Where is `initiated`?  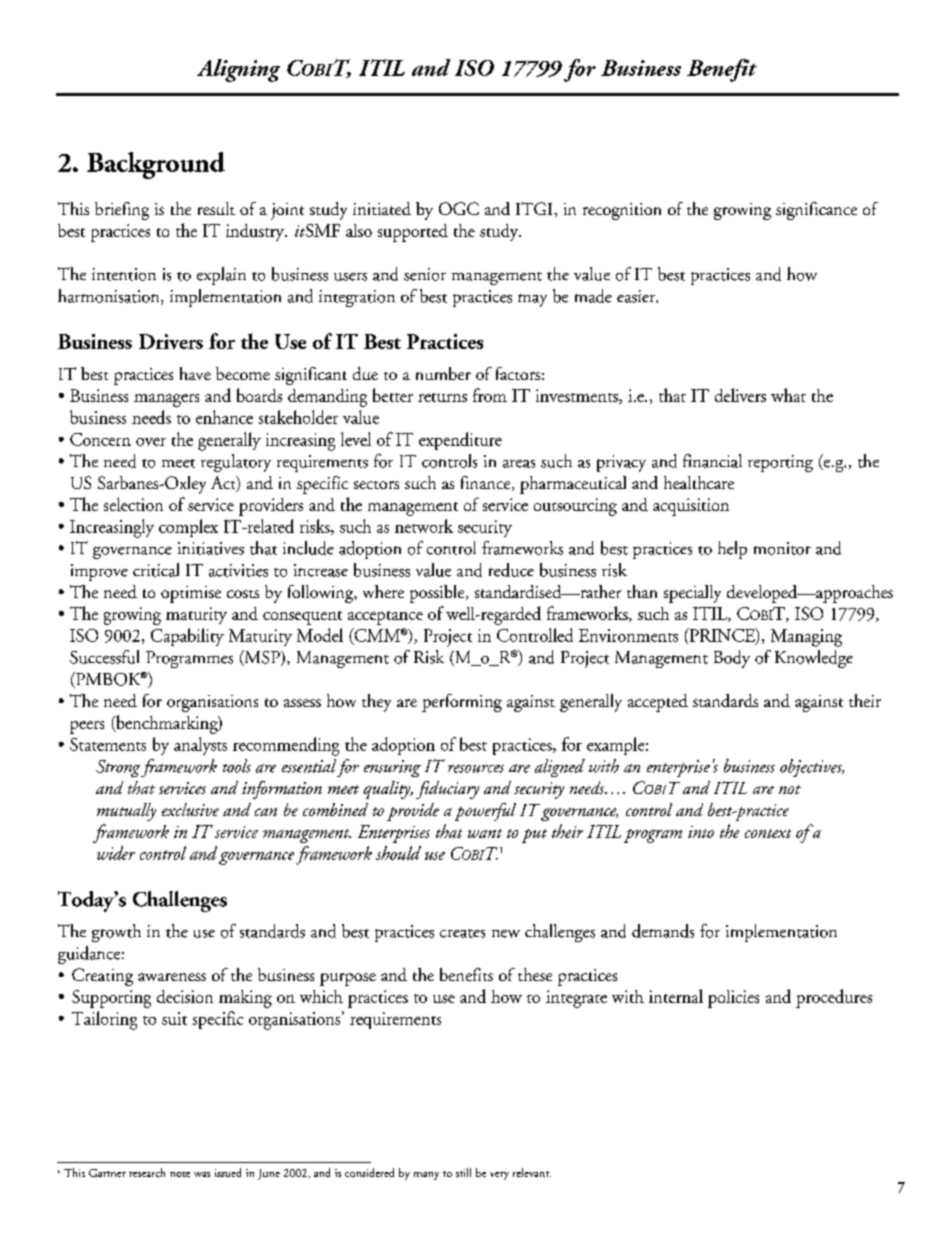
initiated is located at coordinates (382, 208).
